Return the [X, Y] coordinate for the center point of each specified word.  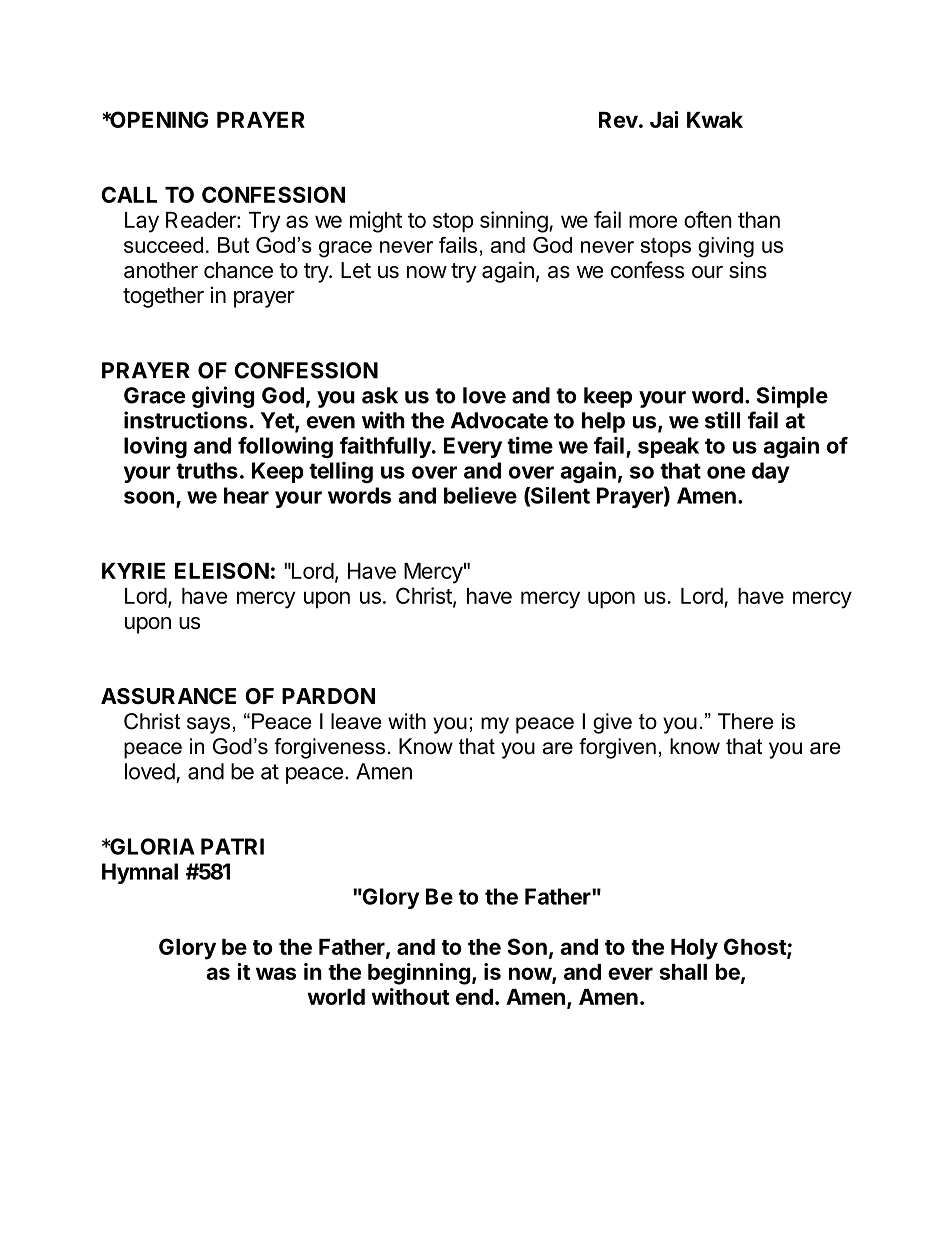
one [726, 472]
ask [380, 395]
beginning [419, 974]
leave [356, 721]
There [745, 721]
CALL [129, 194]
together [163, 297]
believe [480, 495]
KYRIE [133, 571]
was [276, 973]
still [722, 420]
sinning [514, 222]
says [208, 725]
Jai [664, 119]
